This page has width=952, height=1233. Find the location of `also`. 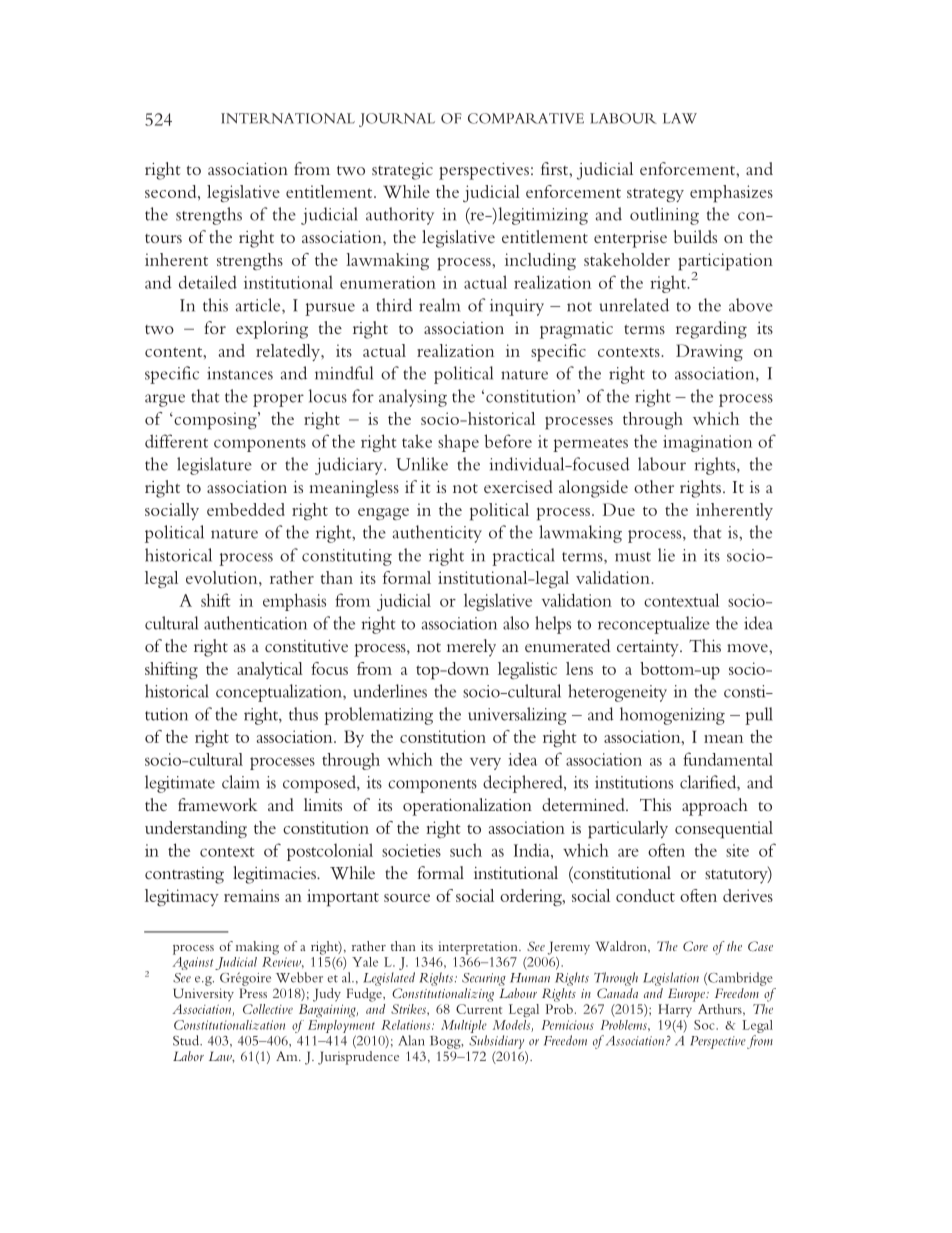

also is located at coordinates (516, 623).
